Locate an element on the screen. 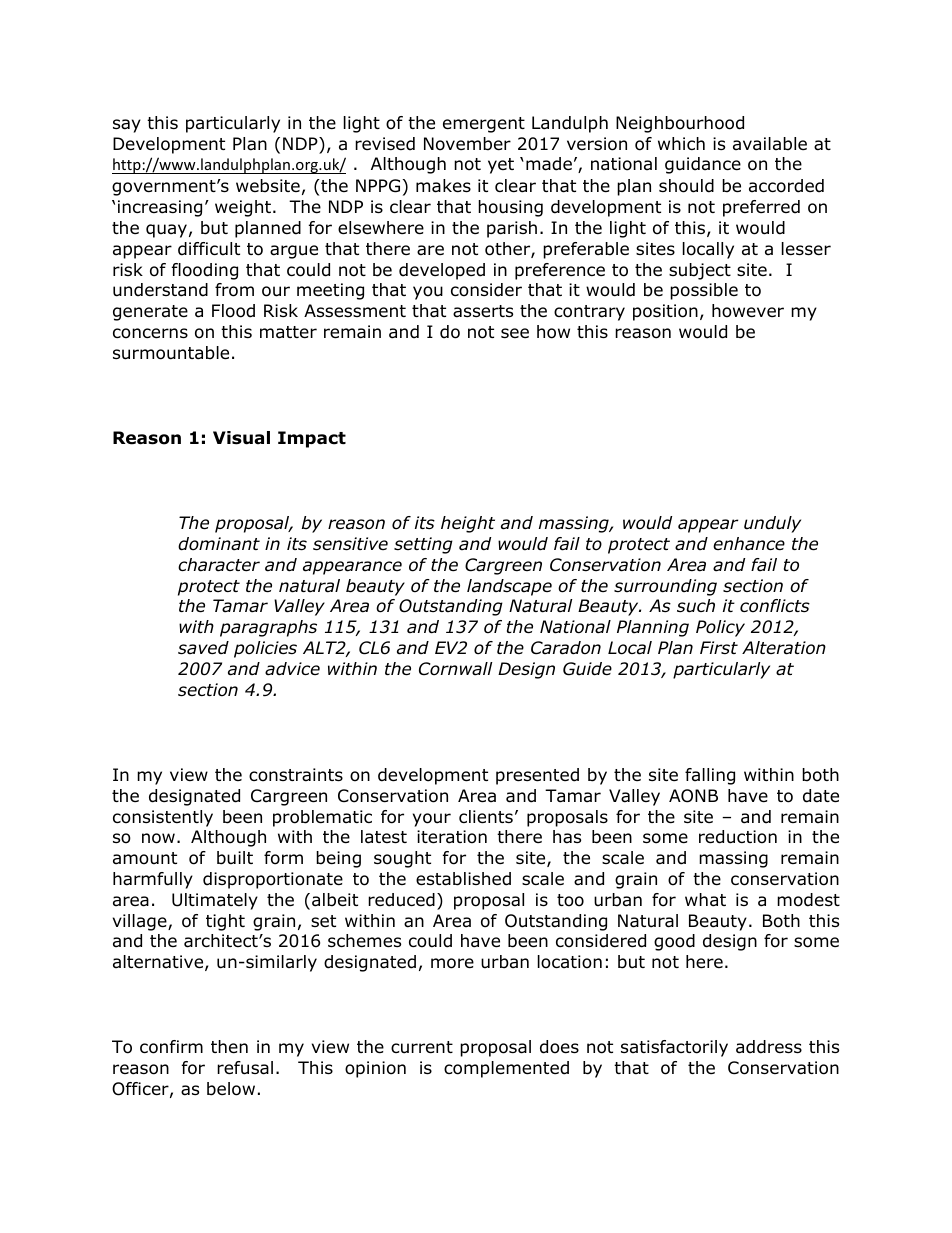 The height and width of the screenshot is (1233, 952). then is located at coordinates (229, 1047).
